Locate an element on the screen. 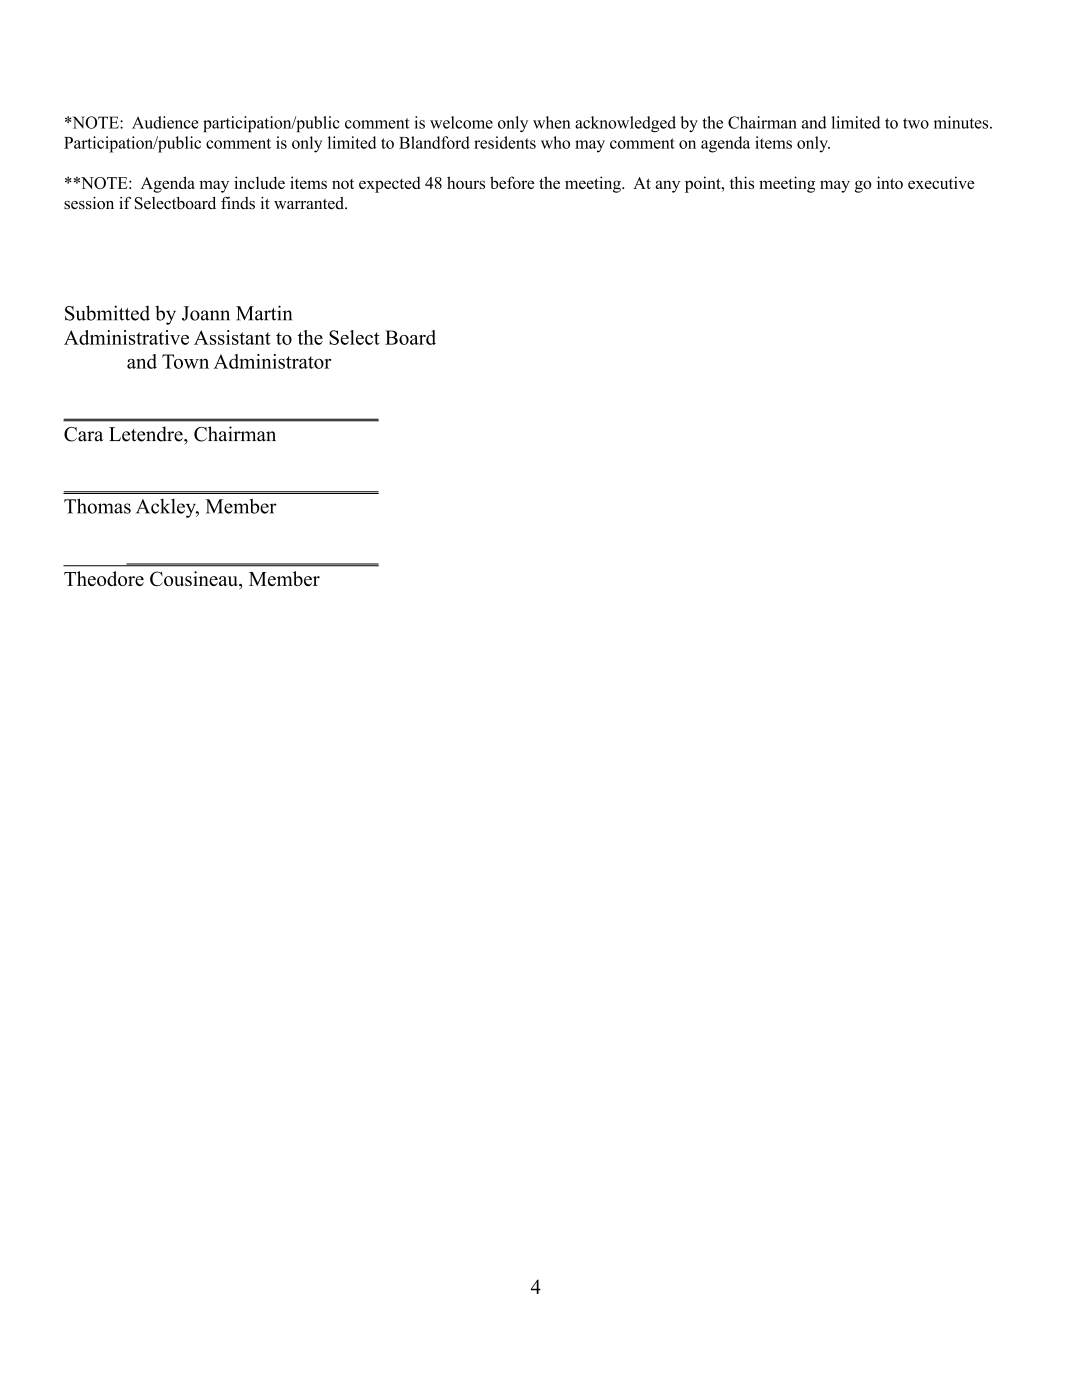 This screenshot has width=1070, height=1385. Assistant is located at coordinates (232, 337).
